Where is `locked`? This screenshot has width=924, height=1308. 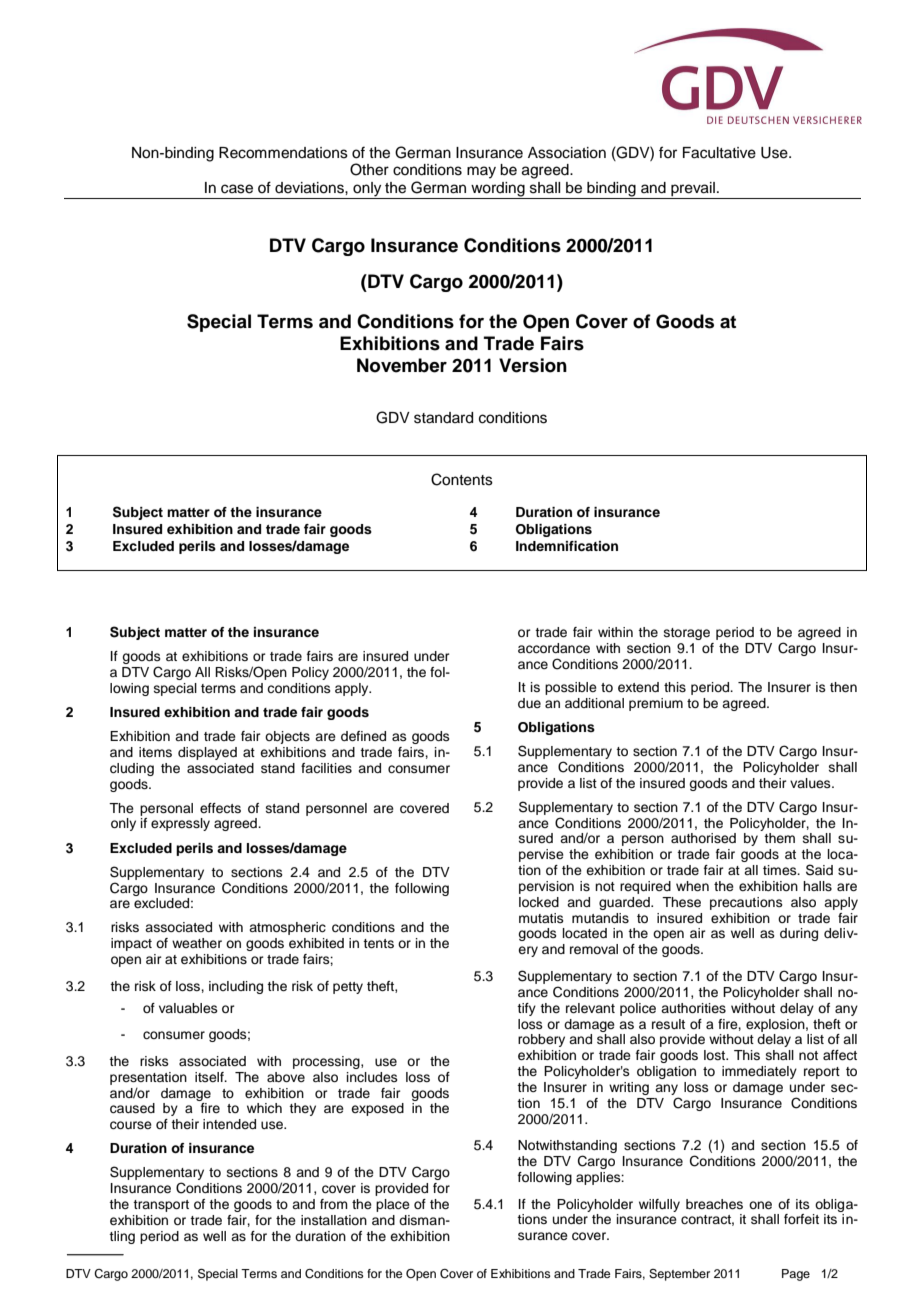 locked is located at coordinates (539, 902).
